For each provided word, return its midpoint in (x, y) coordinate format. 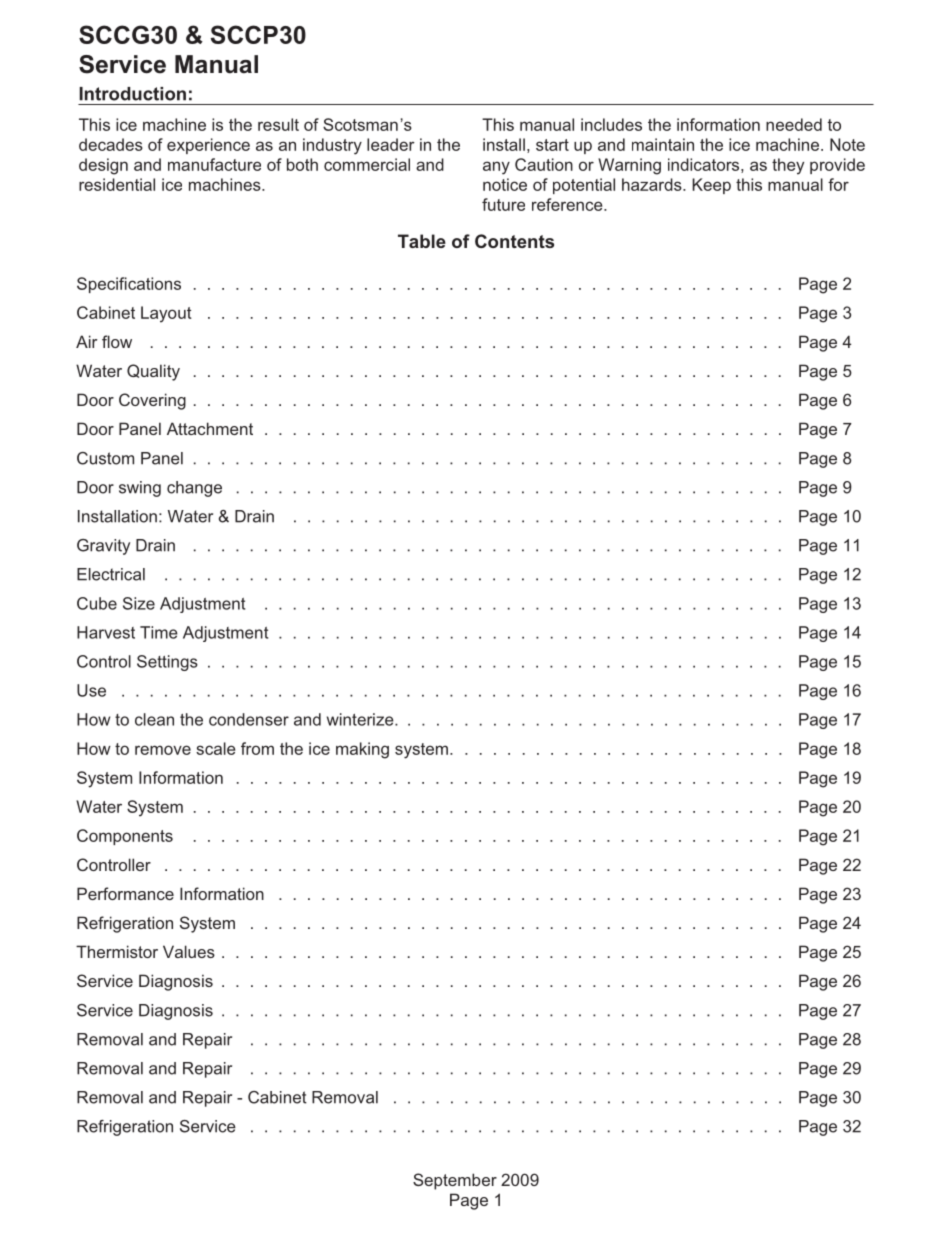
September (455, 1181)
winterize (361, 719)
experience (208, 146)
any (496, 168)
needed (794, 124)
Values (189, 951)
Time (159, 632)
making (362, 750)
